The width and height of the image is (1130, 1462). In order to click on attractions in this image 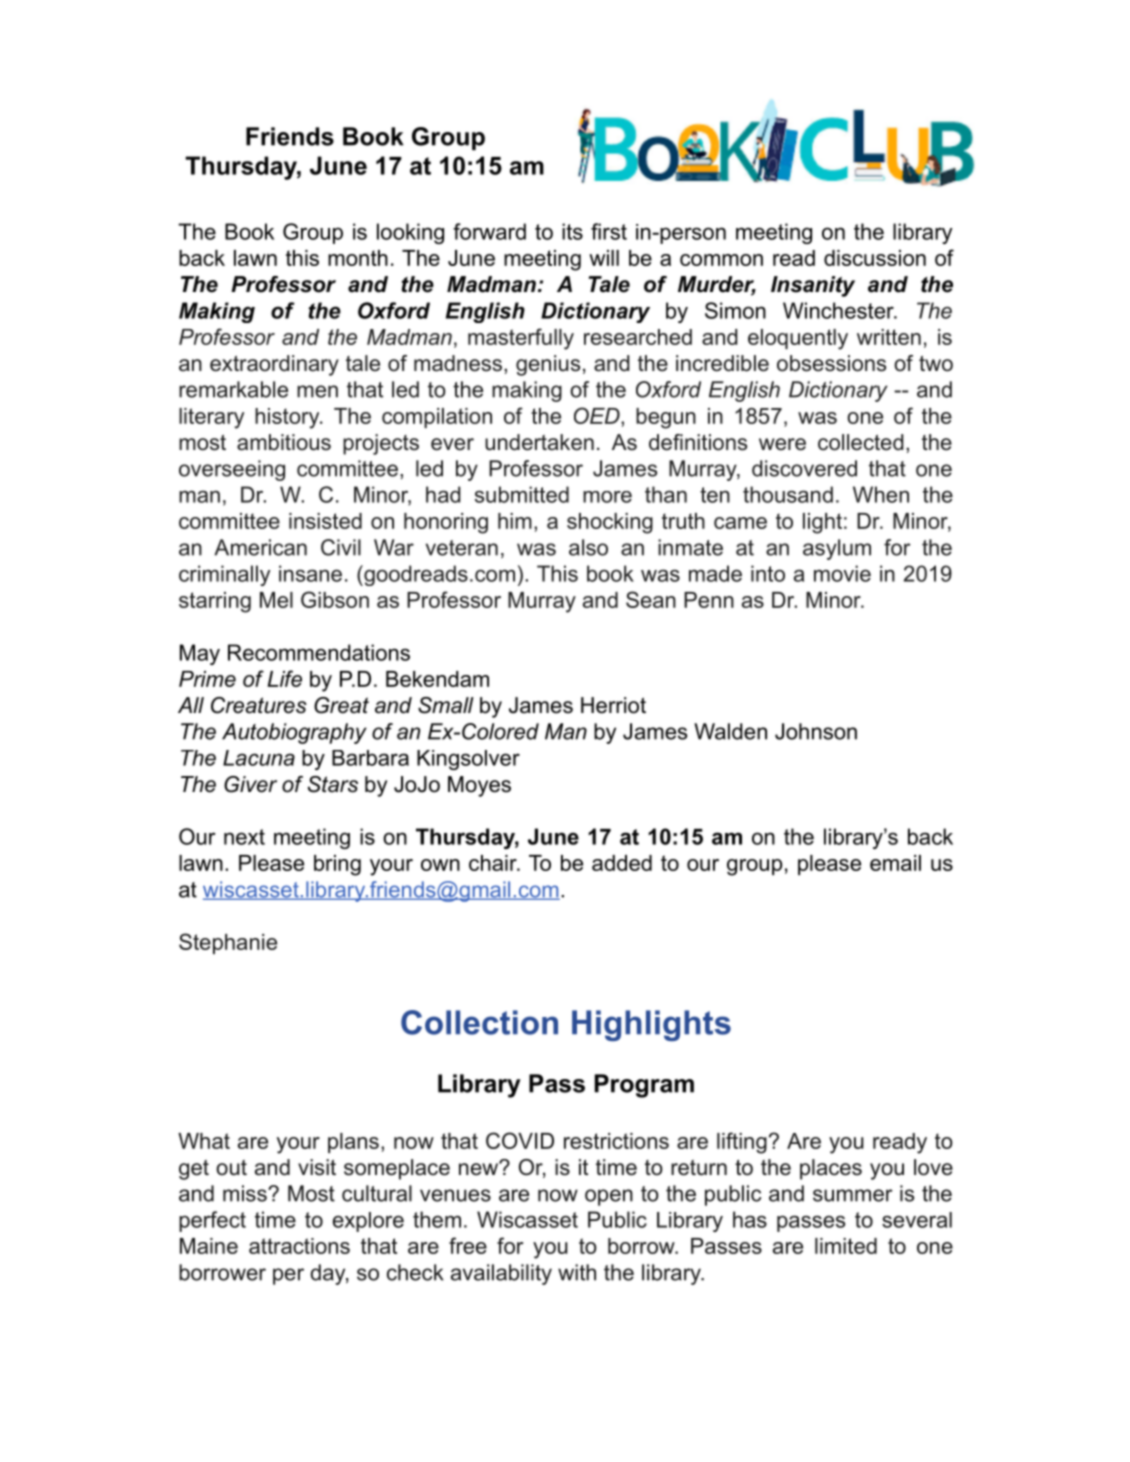, I will do `click(299, 1246)`.
